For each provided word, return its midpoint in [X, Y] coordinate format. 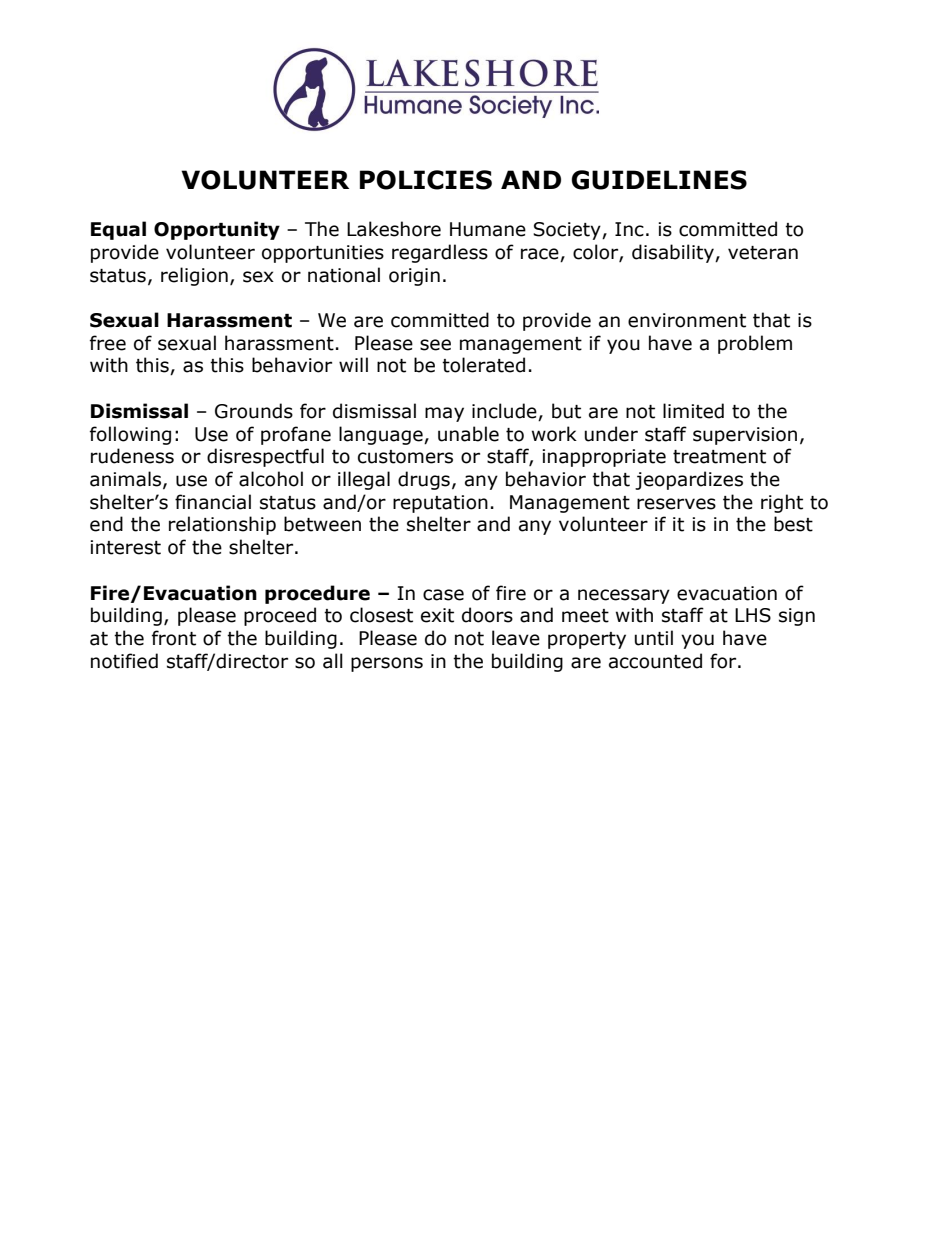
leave [516, 638]
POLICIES [426, 180]
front [174, 638]
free [108, 343]
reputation [440, 504]
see [435, 345]
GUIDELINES [659, 180]
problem [755, 344]
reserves [676, 504]
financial [213, 502]
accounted [655, 661]
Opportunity [217, 230]
